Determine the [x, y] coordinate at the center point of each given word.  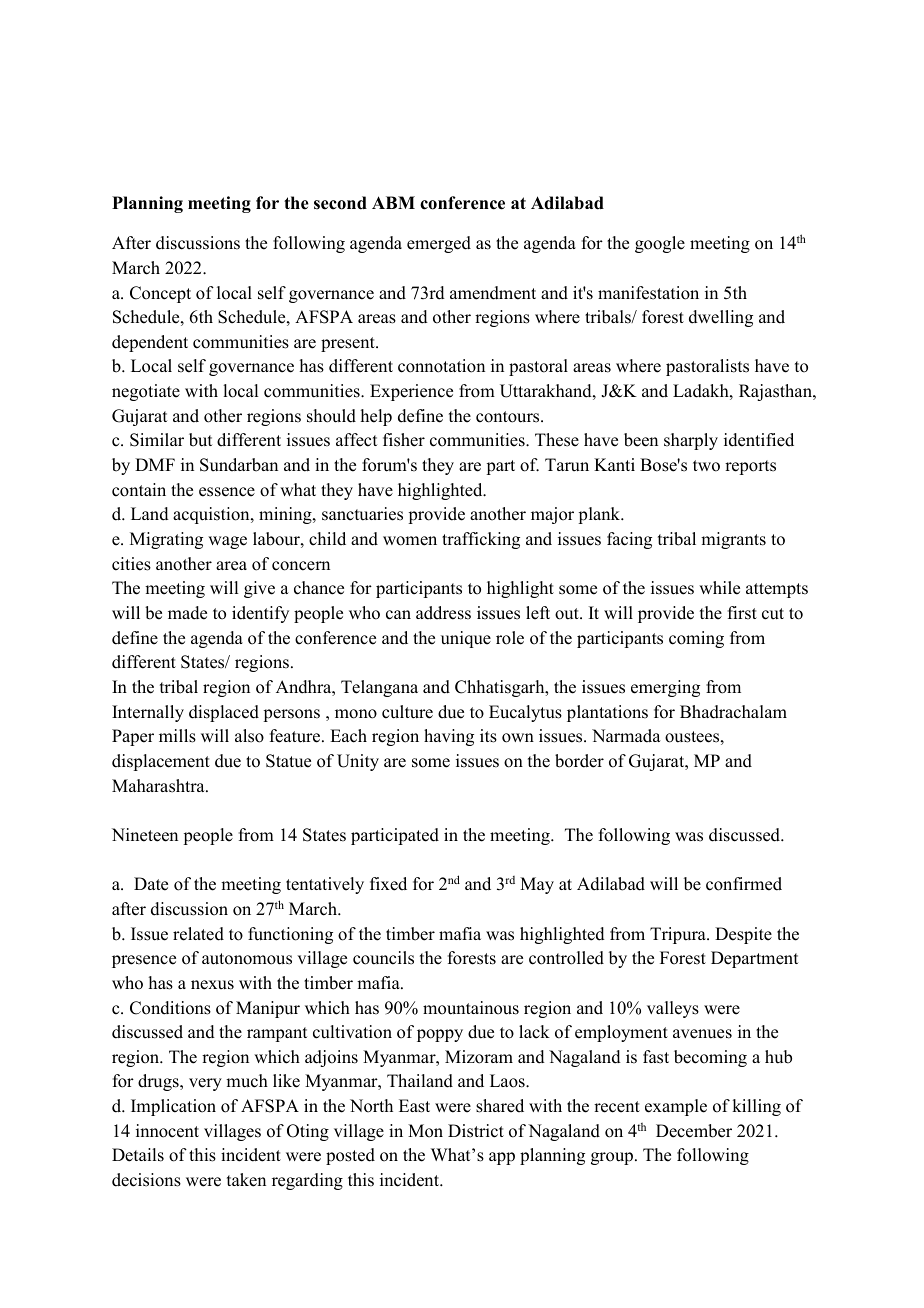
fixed [388, 884]
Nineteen [145, 835]
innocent [167, 1131]
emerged [439, 244]
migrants [733, 540]
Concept [160, 294]
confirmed [744, 884]
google [660, 244]
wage [227, 542]
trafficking [481, 540]
